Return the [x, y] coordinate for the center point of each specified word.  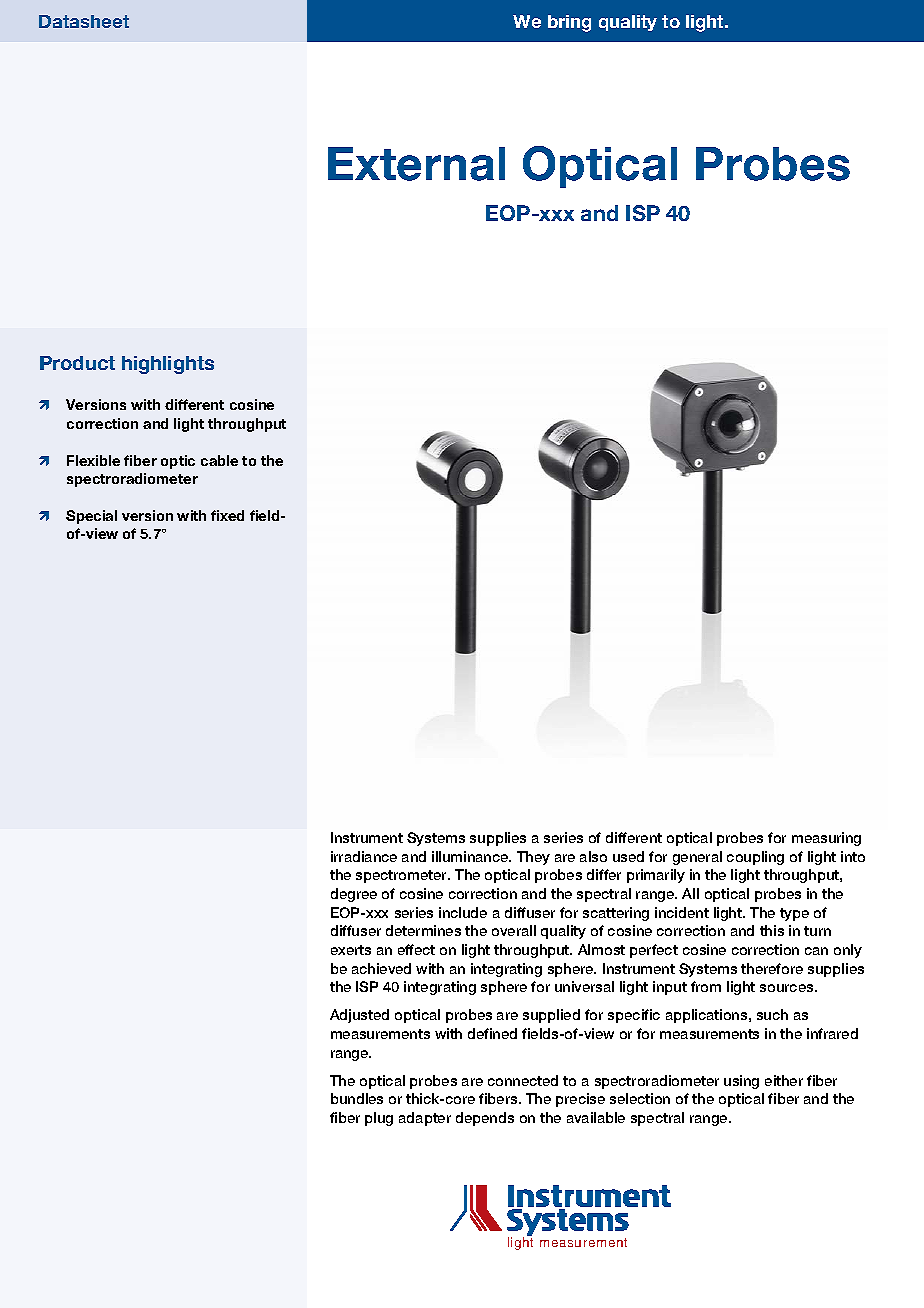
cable [219, 460]
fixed [227, 515]
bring [569, 23]
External [416, 164]
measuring [826, 839]
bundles [357, 1098]
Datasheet [84, 21]
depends [485, 1119]
